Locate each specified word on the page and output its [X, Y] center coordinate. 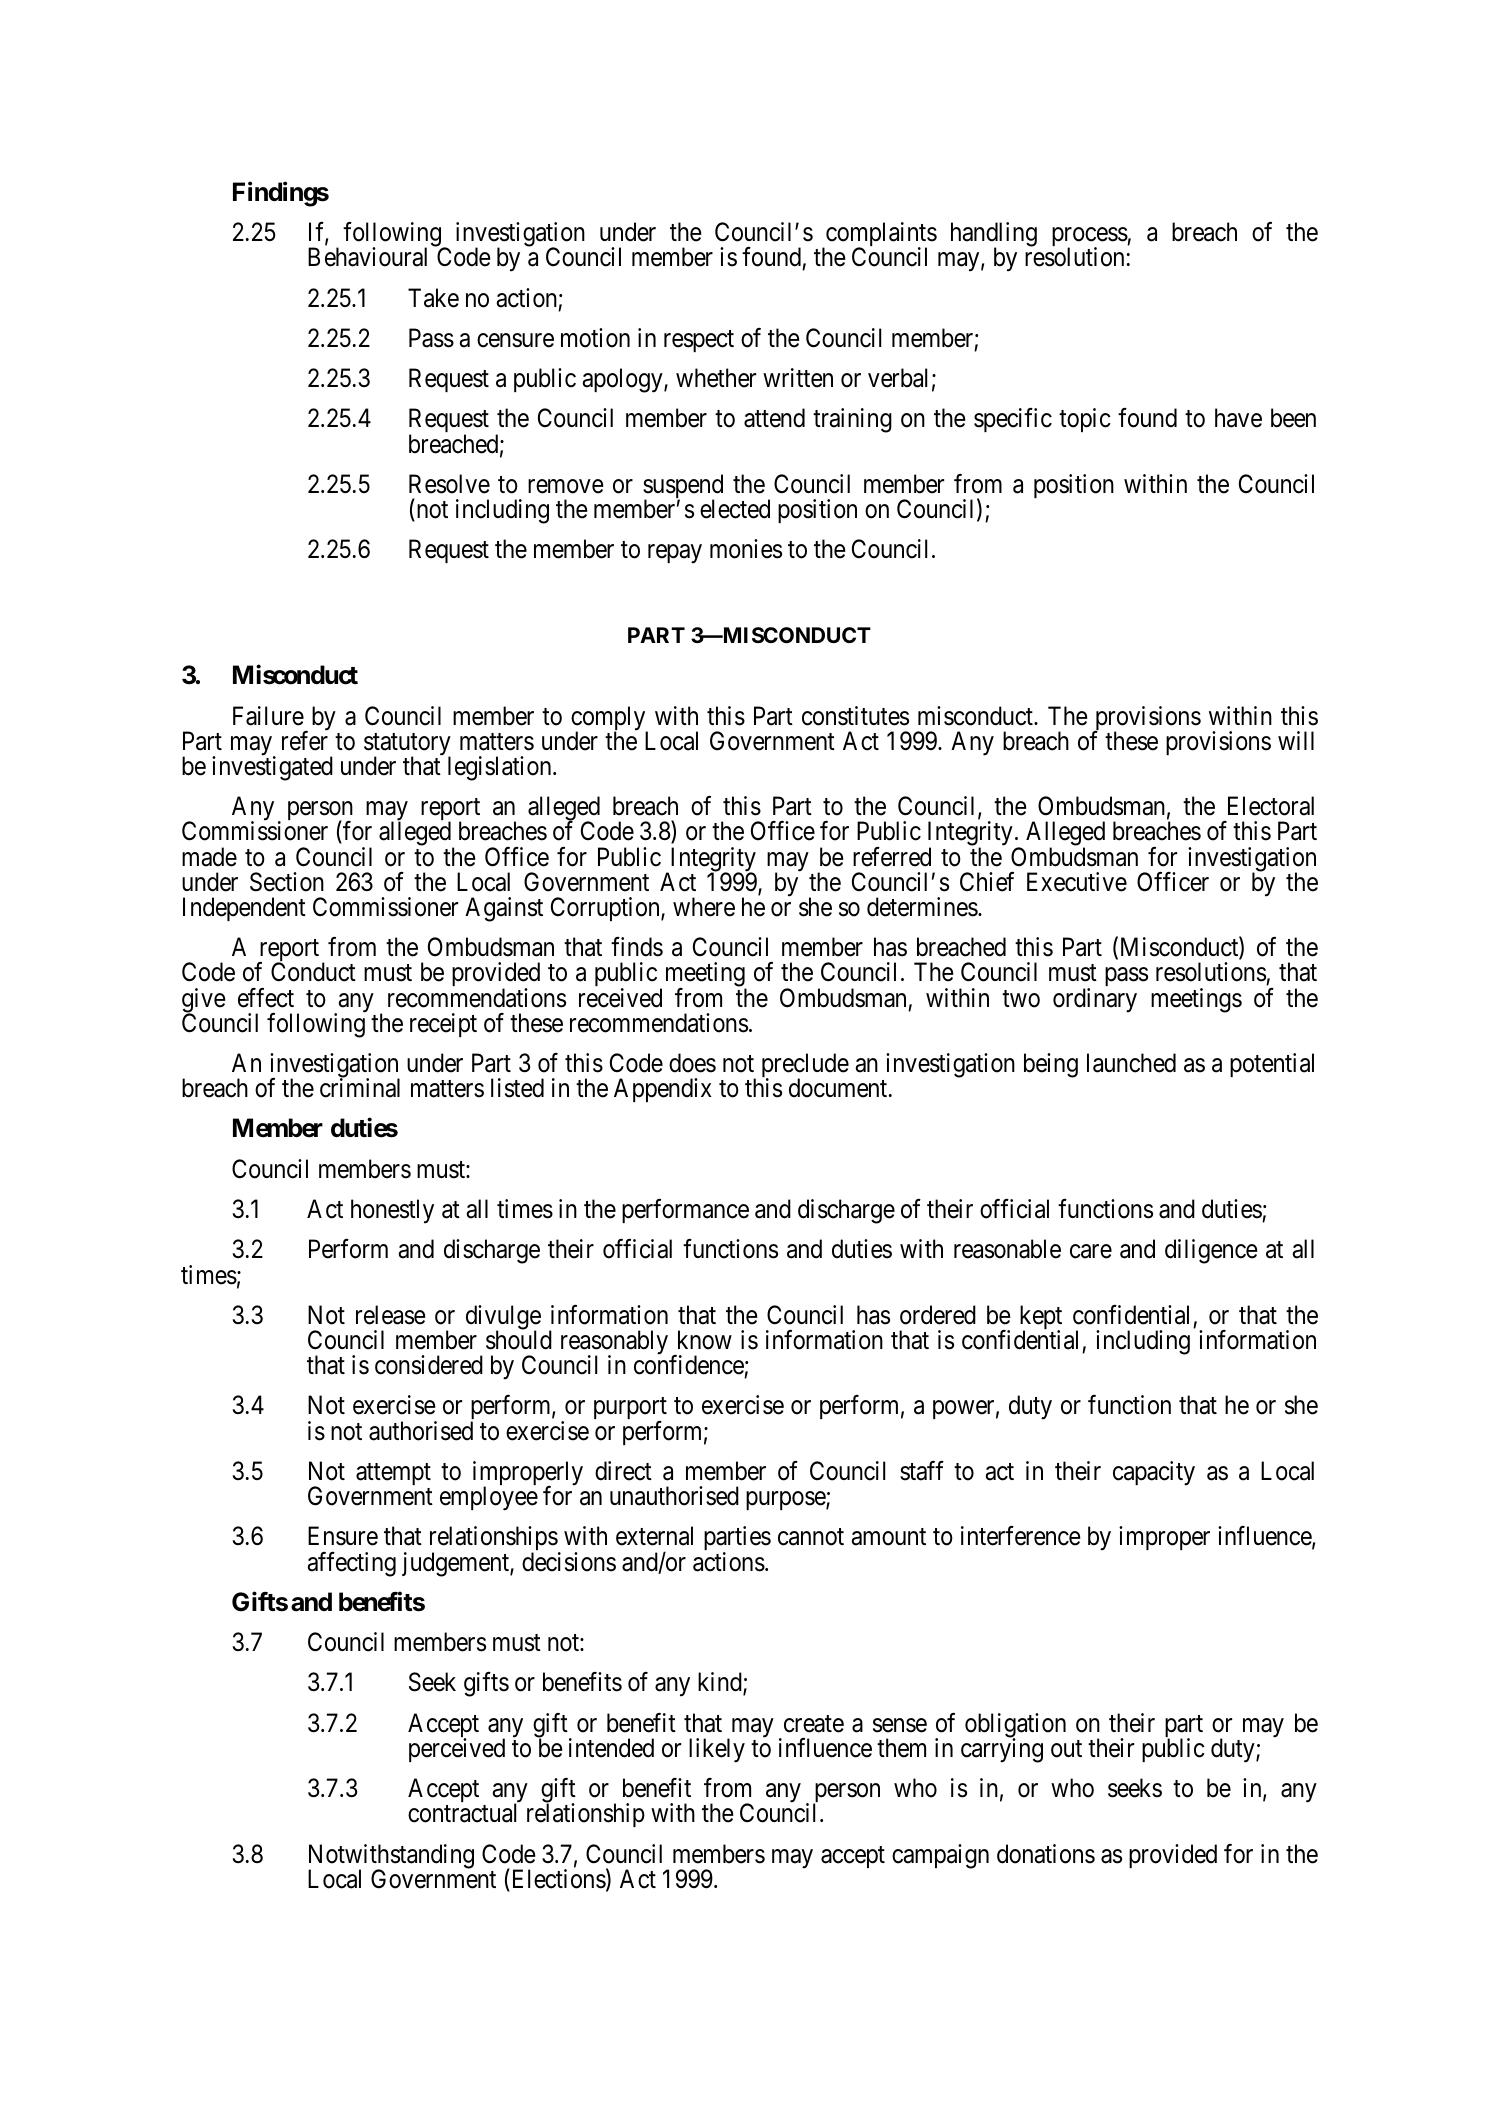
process [1090, 239]
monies [746, 549]
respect [699, 341]
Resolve [449, 484]
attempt [393, 1474]
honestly [392, 1211]
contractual [462, 1813]
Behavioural [367, 257]
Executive [1077, 882]
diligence [1211, 1251]
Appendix [663, 1090]
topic [1085, 420]
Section [287, 882]
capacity [1154, 1473]
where [704, 907]
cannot [811, 1537]
